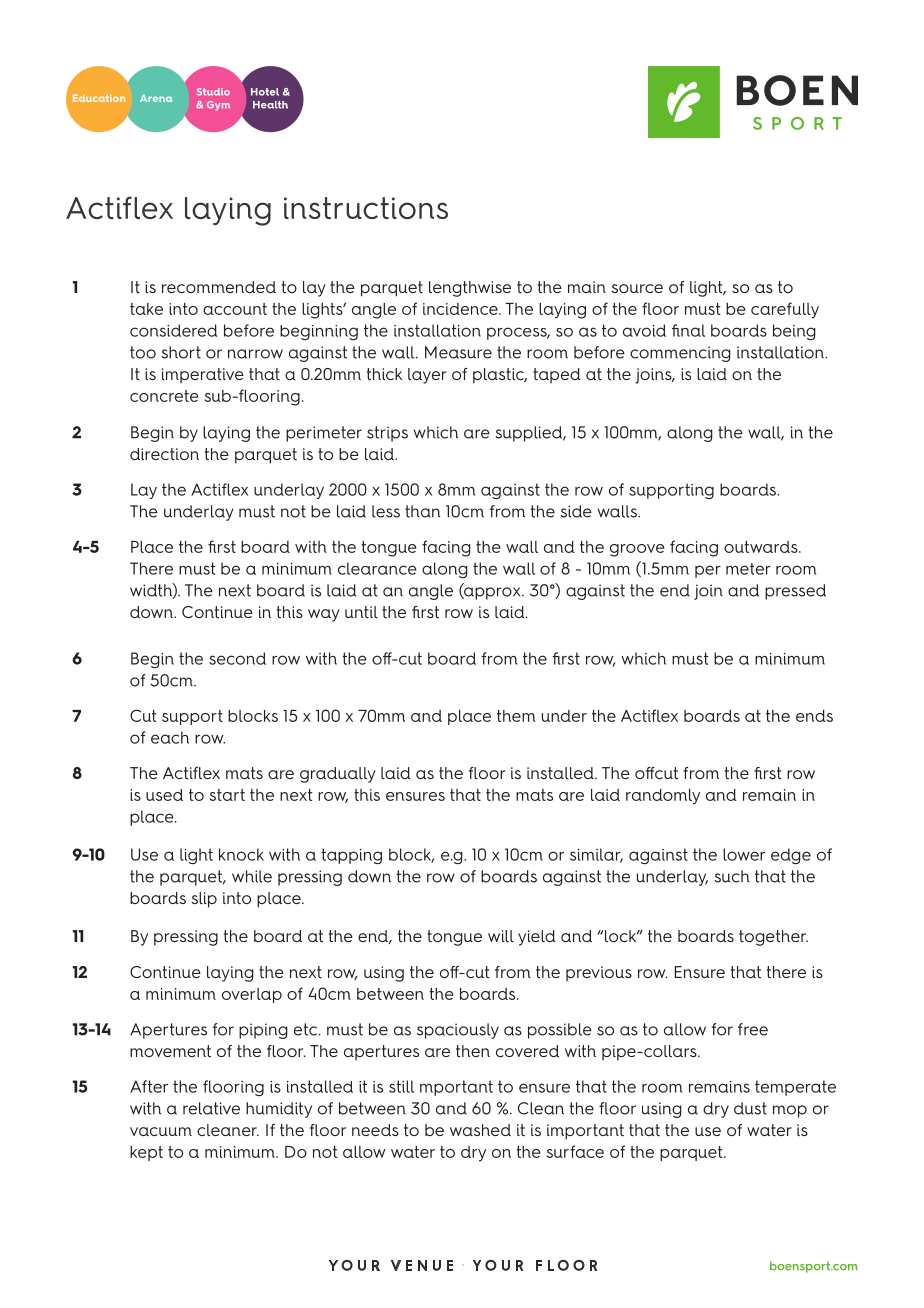 This screenshot has height=1308, width=924. I want to click on relative, so click(211, 1108).
